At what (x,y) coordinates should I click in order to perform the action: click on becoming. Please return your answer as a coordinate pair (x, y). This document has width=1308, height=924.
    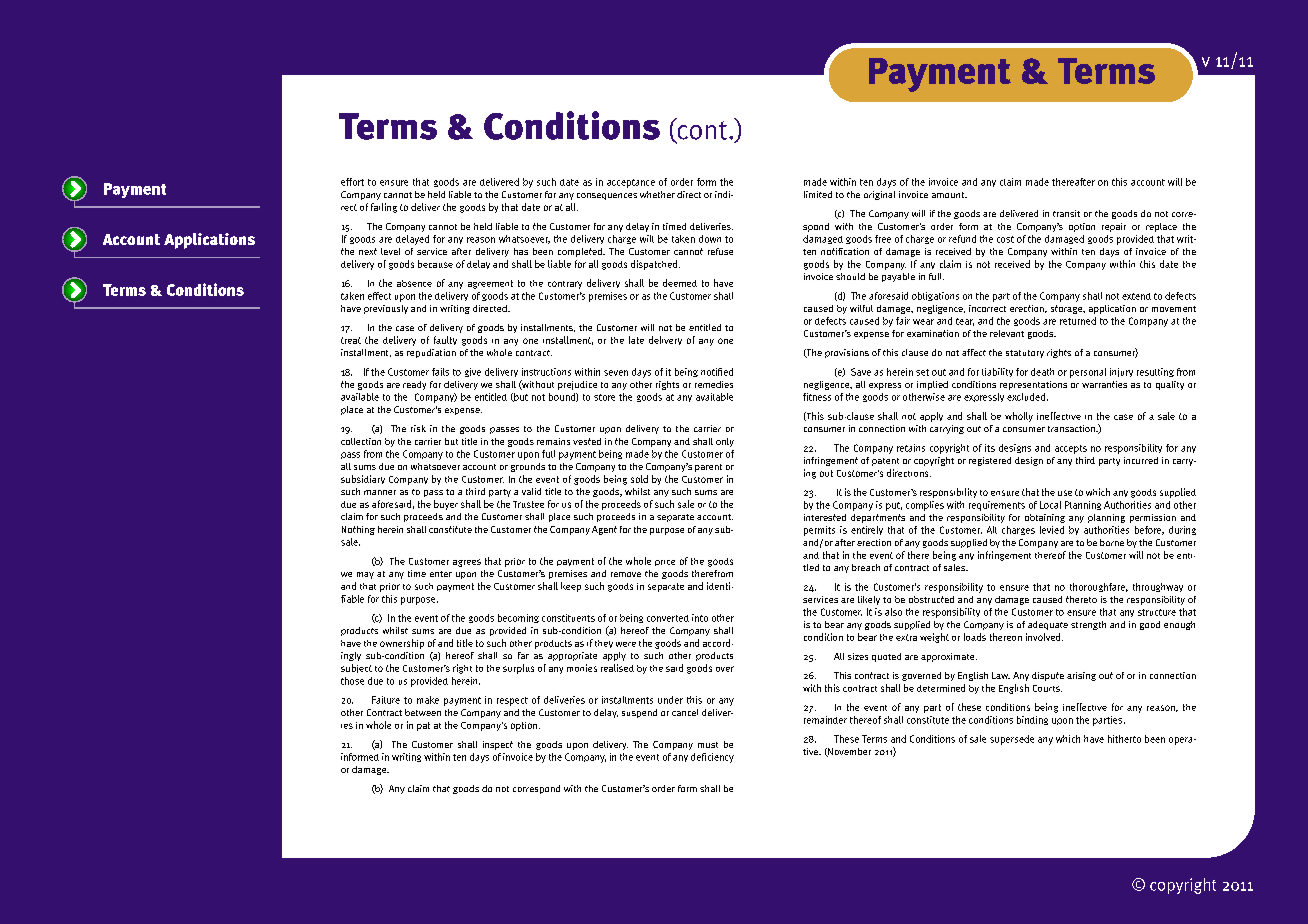
    Looking at the image, I should click on (518, 618).
